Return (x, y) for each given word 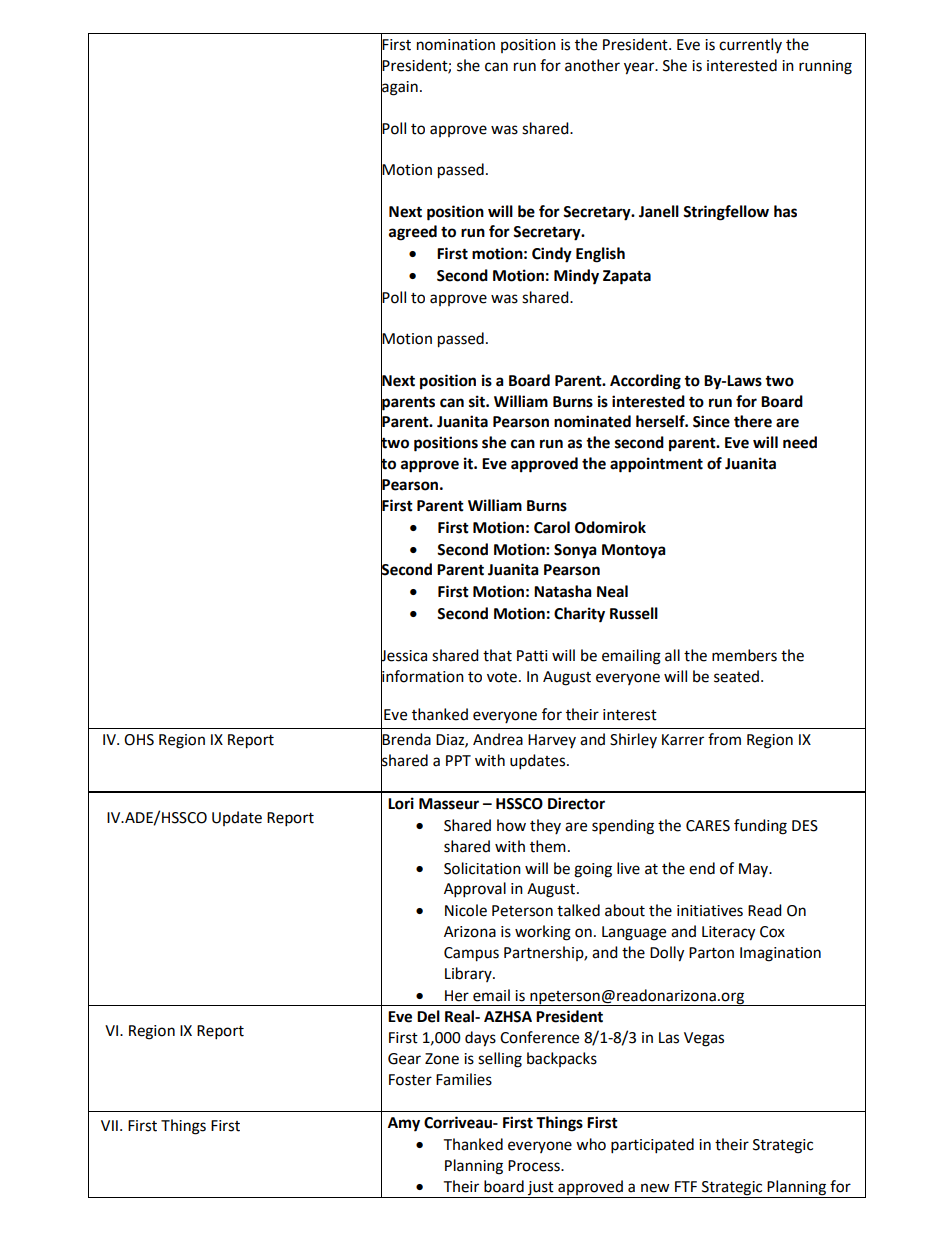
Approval (475, 890)
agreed (413, 233)
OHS (139, 740)
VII (109, 1125)
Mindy (576, 277)
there (753, 421)
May (754, 870)
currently (750, 45)
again (399, 87)
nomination (456, 45)
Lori (401, 803)
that (497, 655)
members (744, 655)
